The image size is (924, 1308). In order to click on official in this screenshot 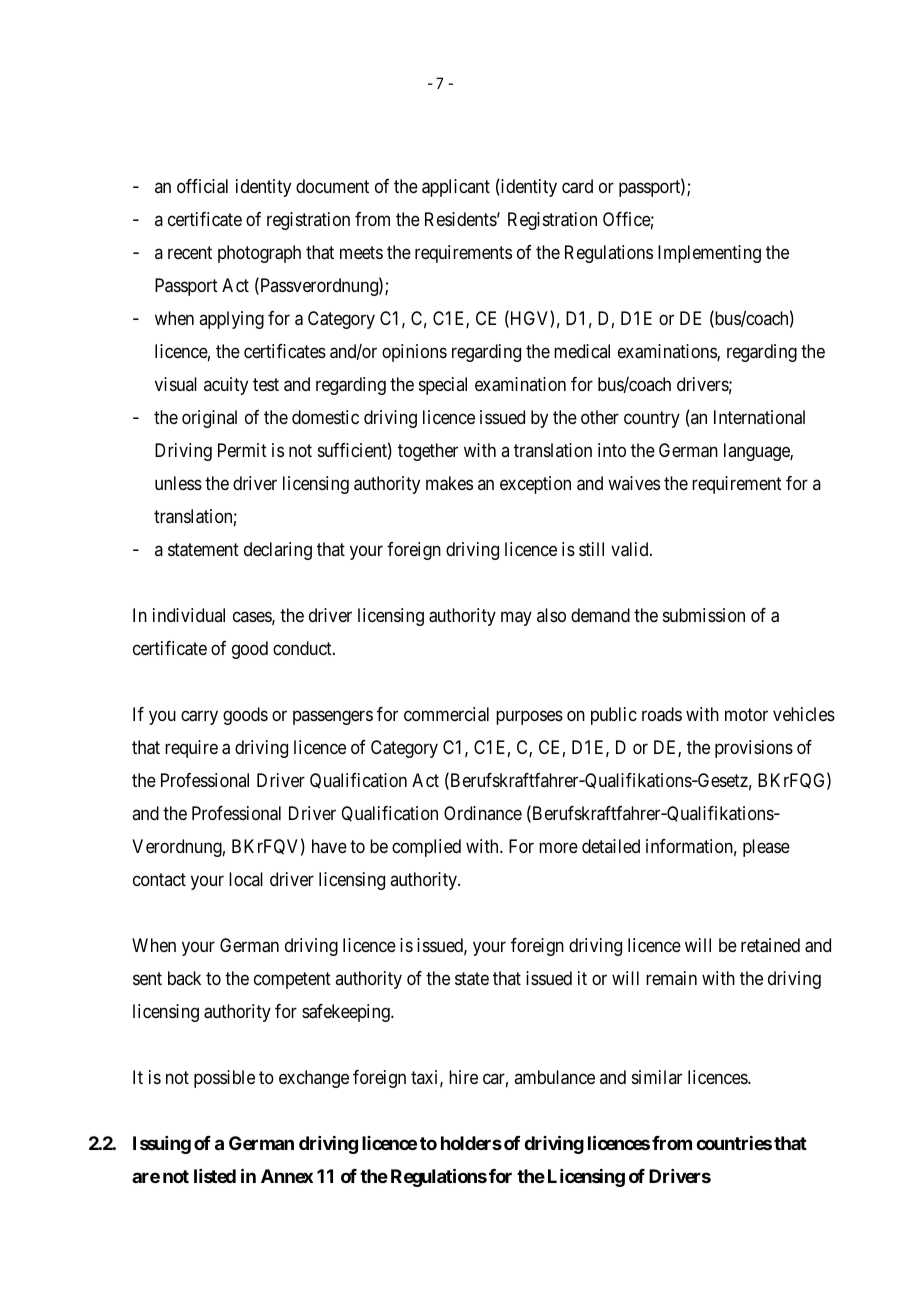, I will do `click(202, 186)`.
